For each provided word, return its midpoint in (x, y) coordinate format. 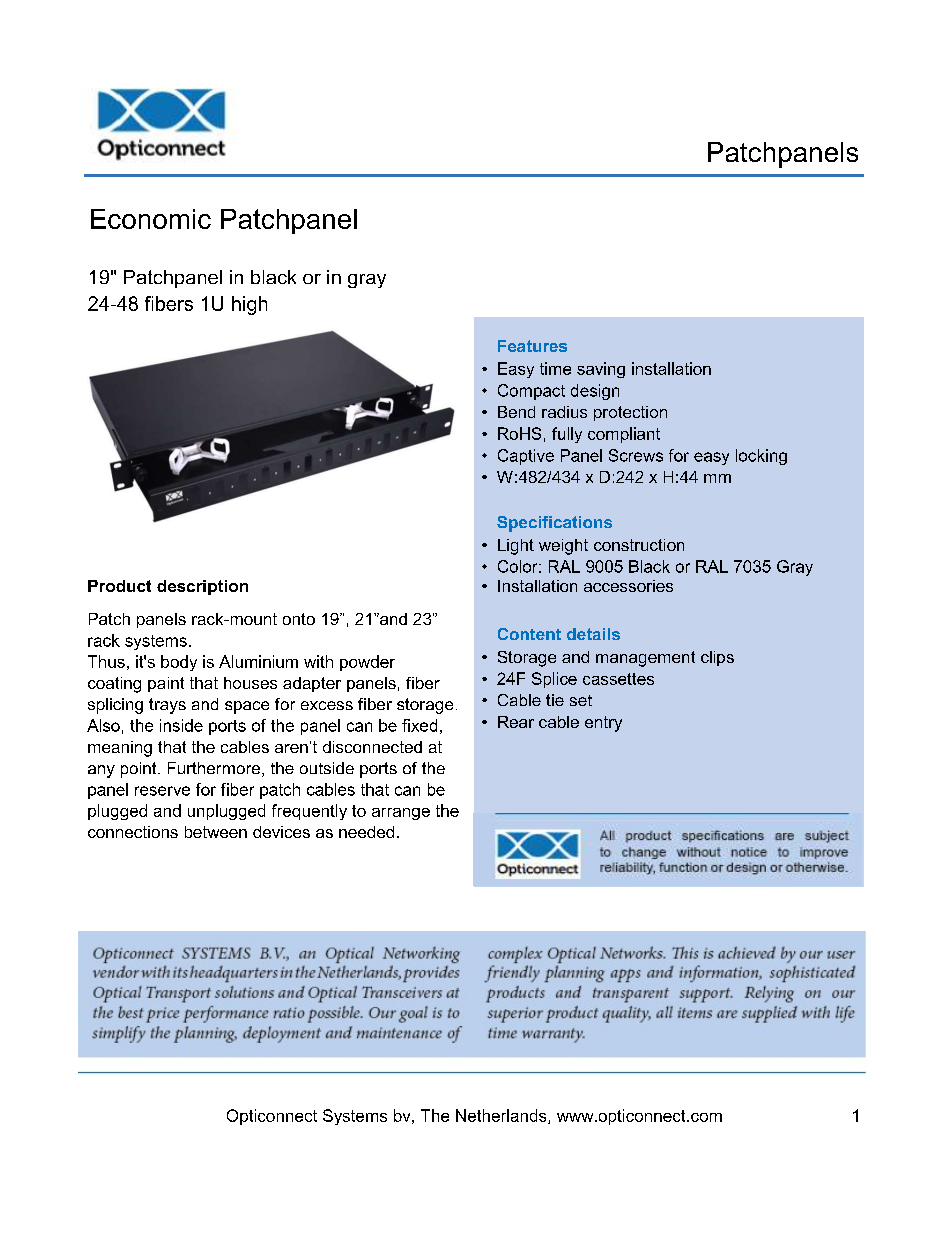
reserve (162, 791)
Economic (151, 219)
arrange (401, 814)
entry (603, 724)
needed (366, 832)
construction (639, 545)
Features (532, 346)
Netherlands (502, 1116)
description (202, 587)
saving (601, 370)
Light (516, 547)
